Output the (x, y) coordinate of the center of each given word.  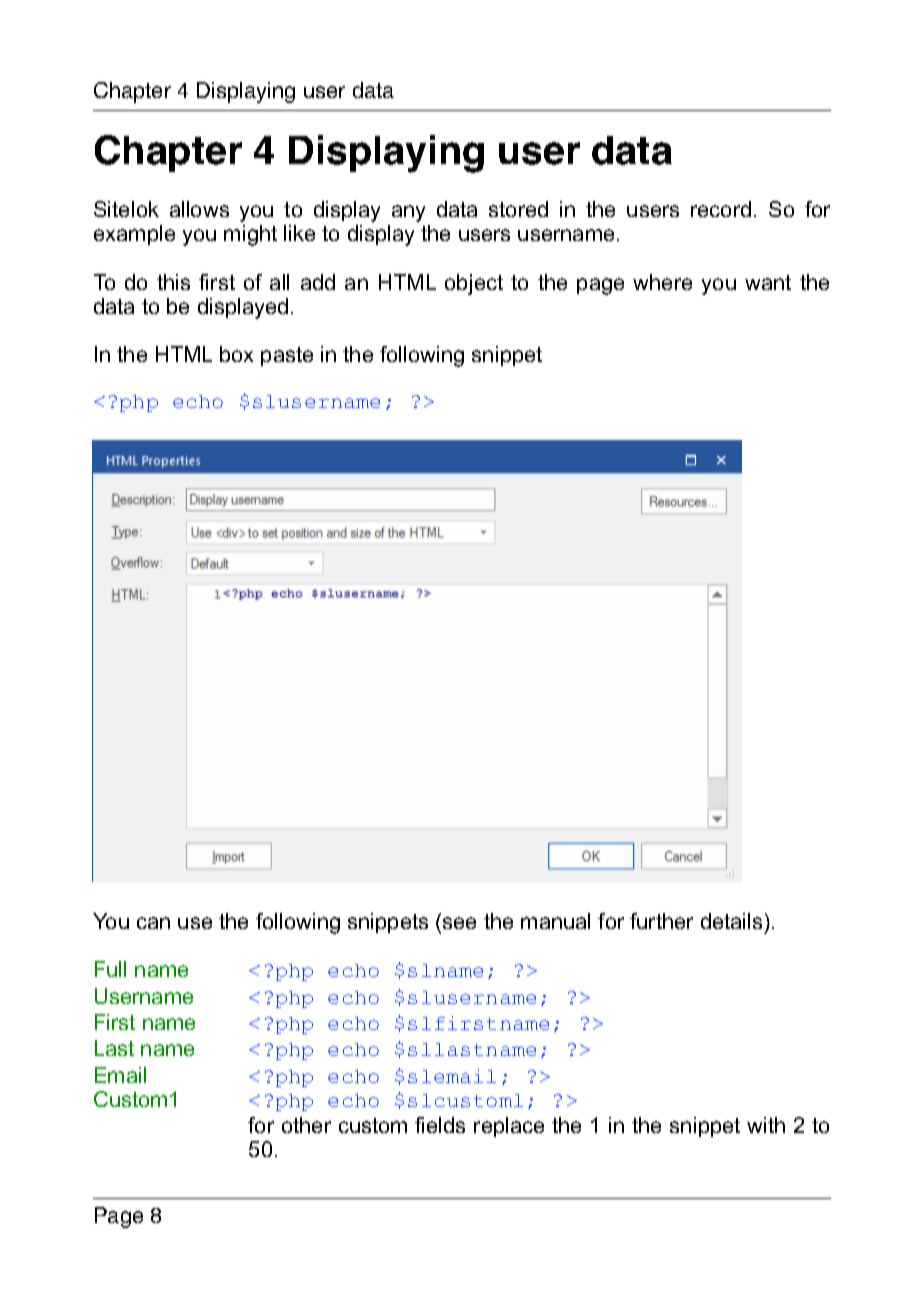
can (153, 923)
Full (110, 969)
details (731, 921)
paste (287, 356)
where (662, 282)
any (408, 213)
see (459, 923)
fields (440, 1125)
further (661, 921)
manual (555, 921)
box (236, 354)
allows (199, 209)
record (721, 209)
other (306, 1125)
